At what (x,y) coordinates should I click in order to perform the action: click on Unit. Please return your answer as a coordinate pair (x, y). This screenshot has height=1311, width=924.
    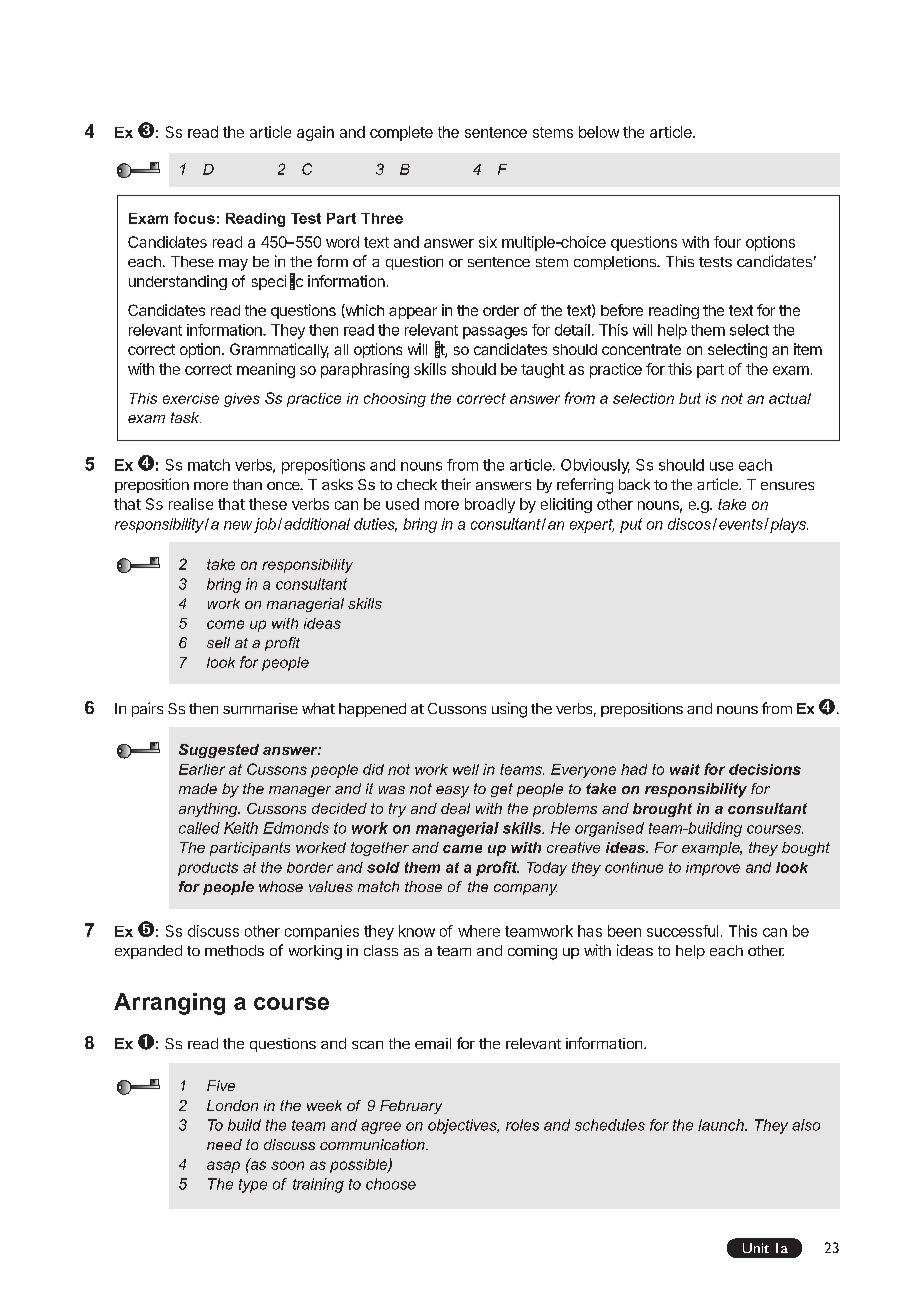
    Looking at the image, I should click on (756, 1248).
